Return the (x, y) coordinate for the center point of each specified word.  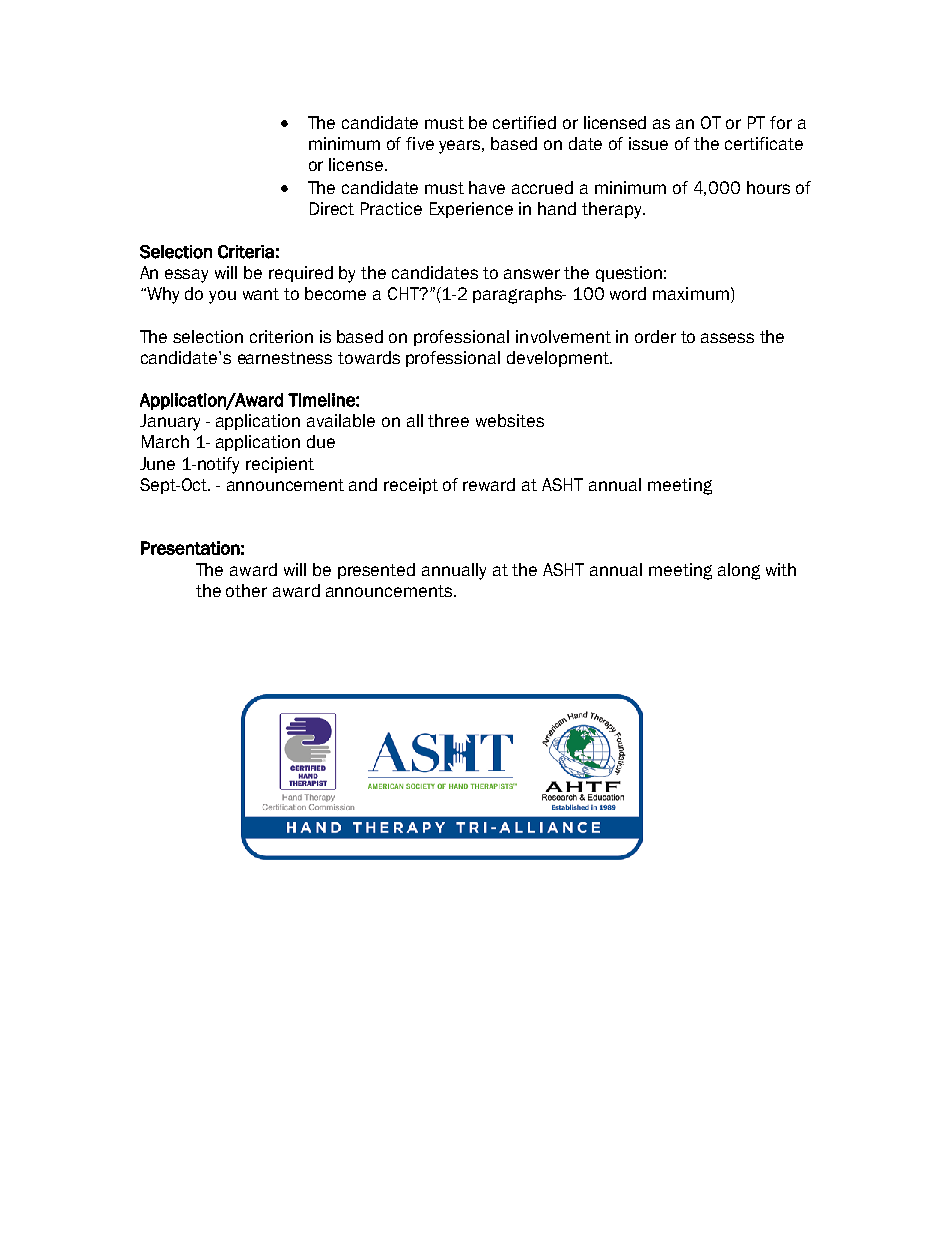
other (246, 590)
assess (727, 338)
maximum (691, 293)
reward (489, 484)
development (559, 359)
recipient (280, 465)
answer (532, 274)
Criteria (246, 252)
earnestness (285, 358)
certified (524, 122)
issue (648, 143)
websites (510, 420)
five (420, 143)
